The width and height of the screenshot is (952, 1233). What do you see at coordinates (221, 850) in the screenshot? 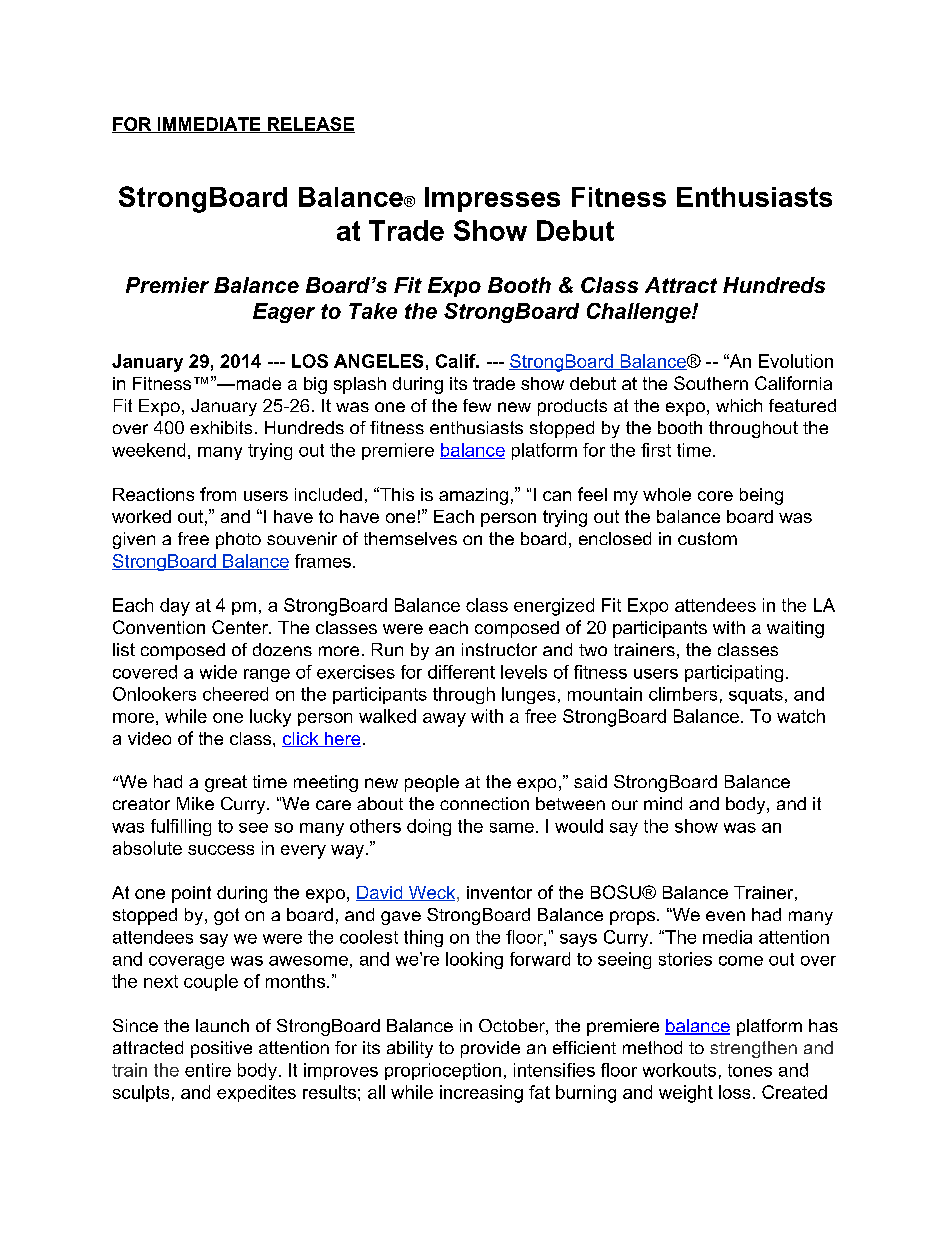
I see `success` at bounding box center [221, 850].
